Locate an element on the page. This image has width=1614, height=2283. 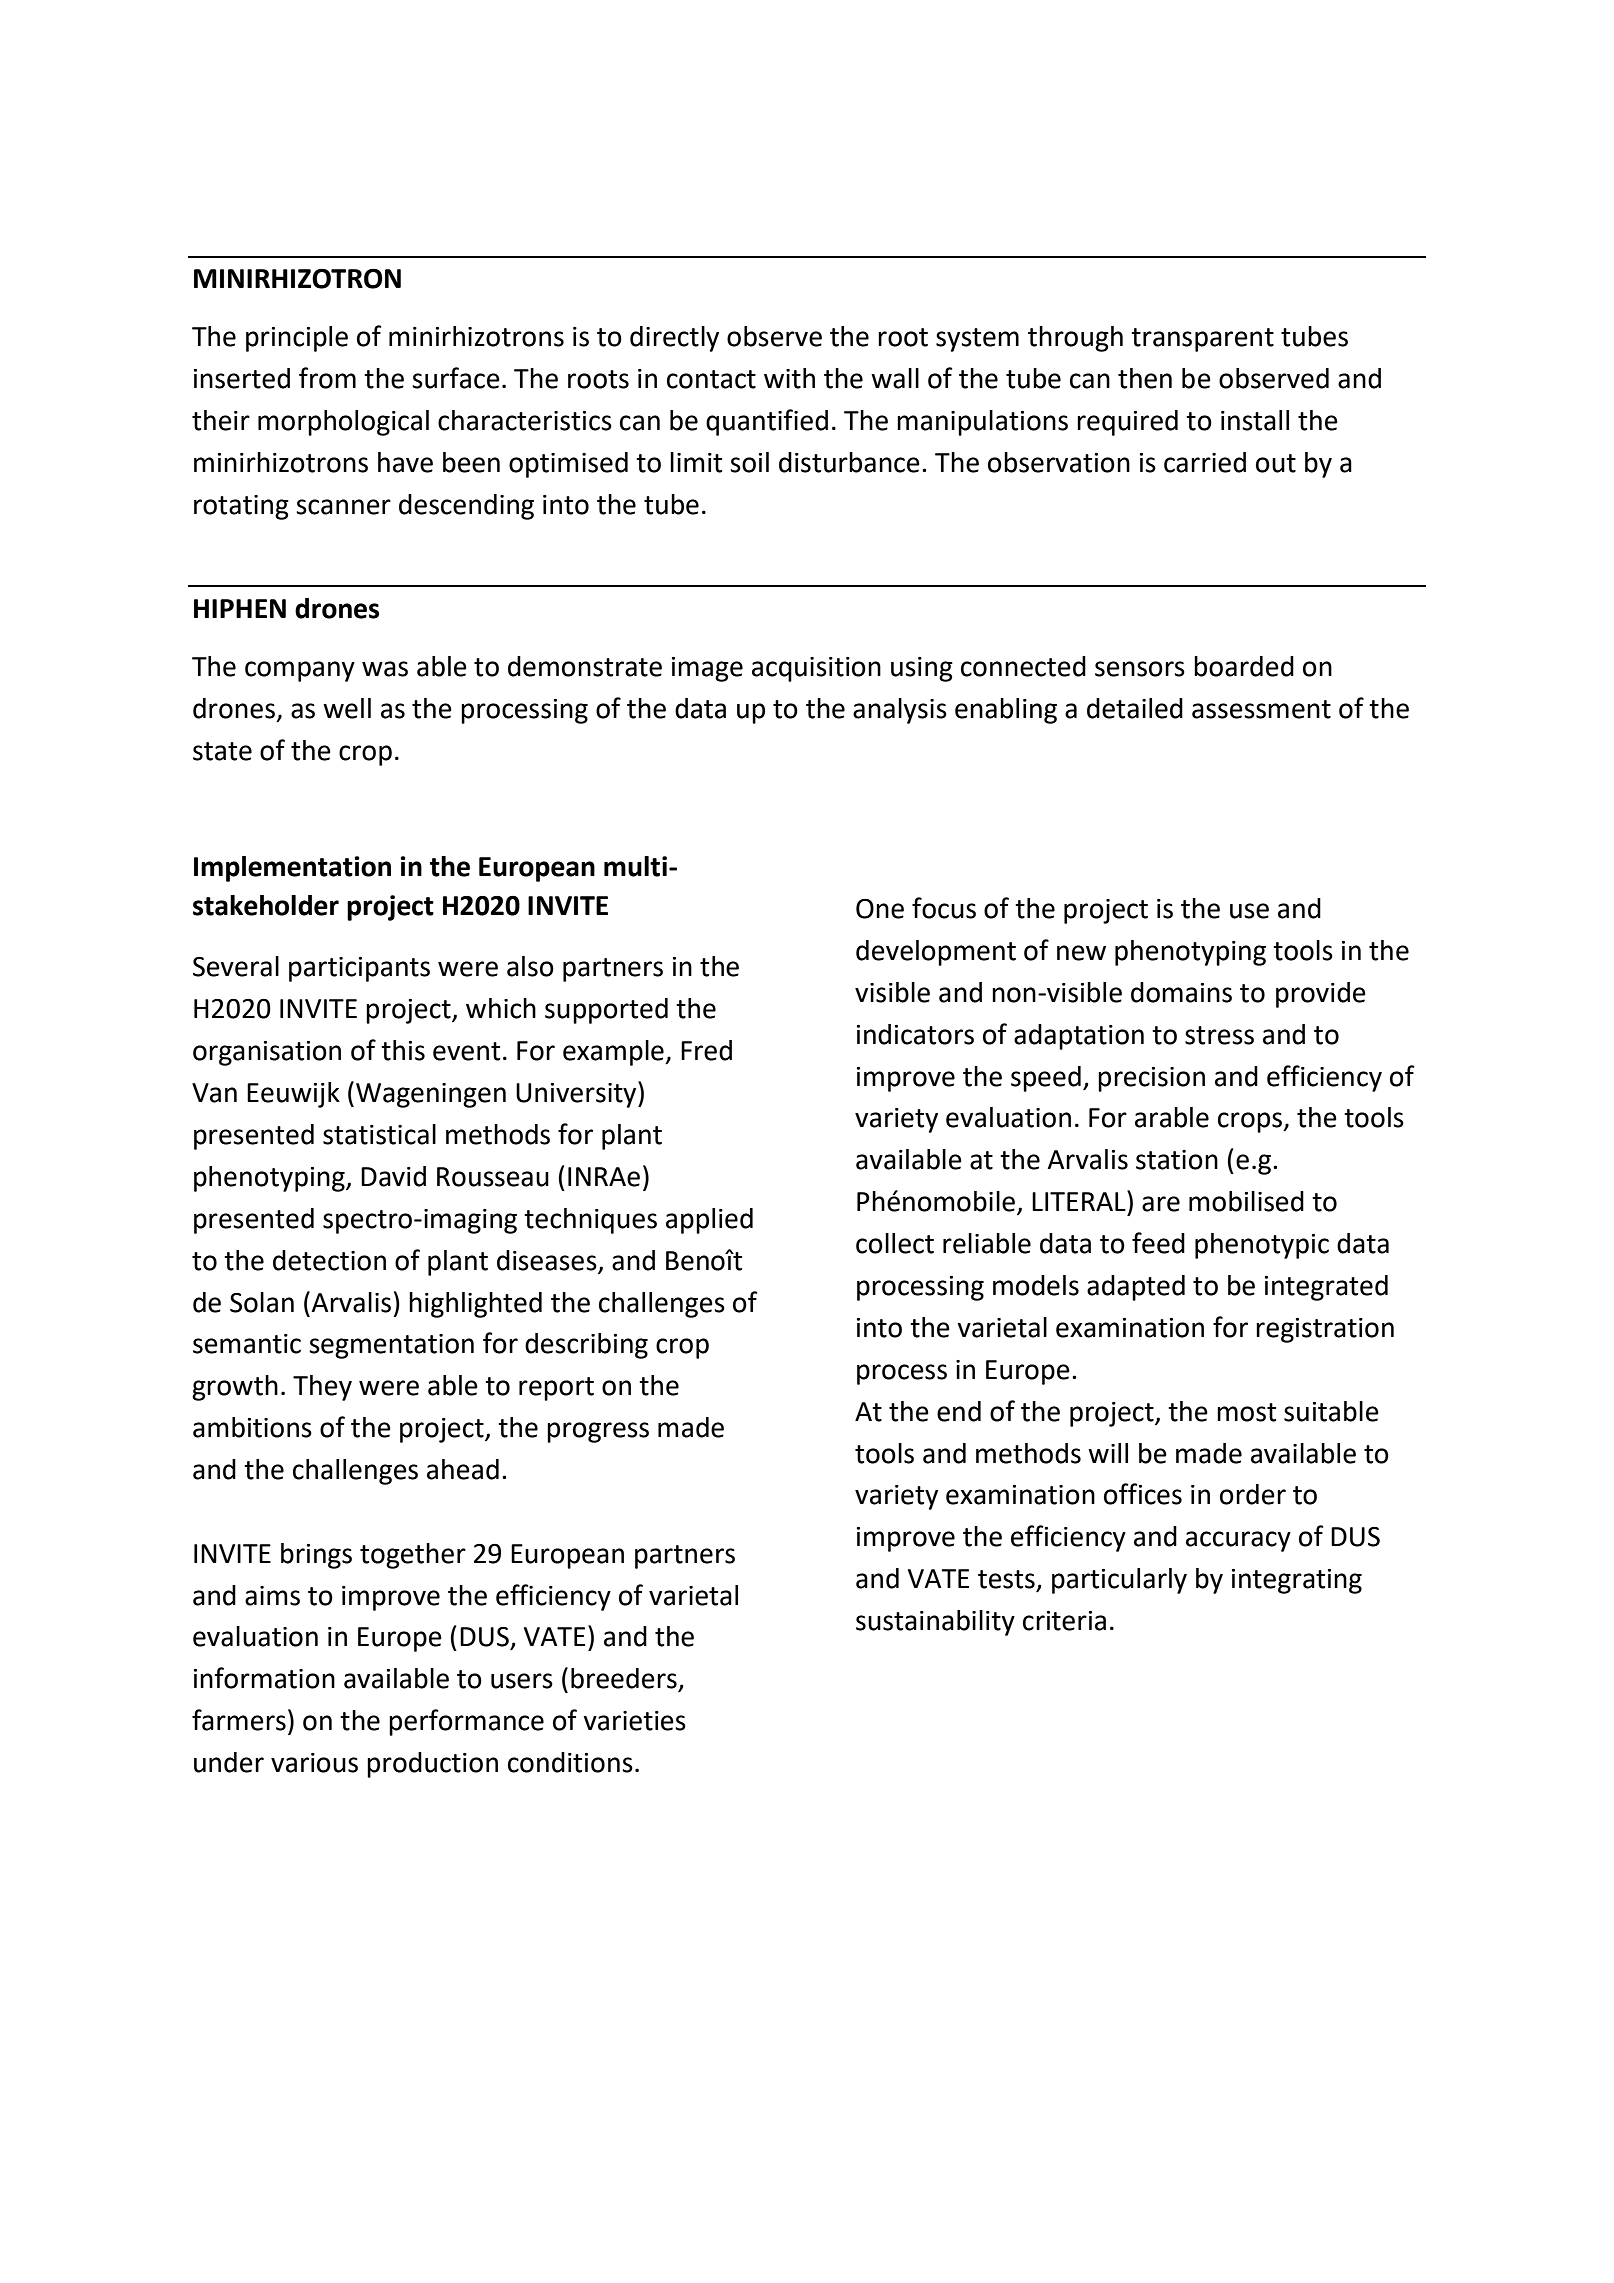
various is located at coordinates (314, 1763).
